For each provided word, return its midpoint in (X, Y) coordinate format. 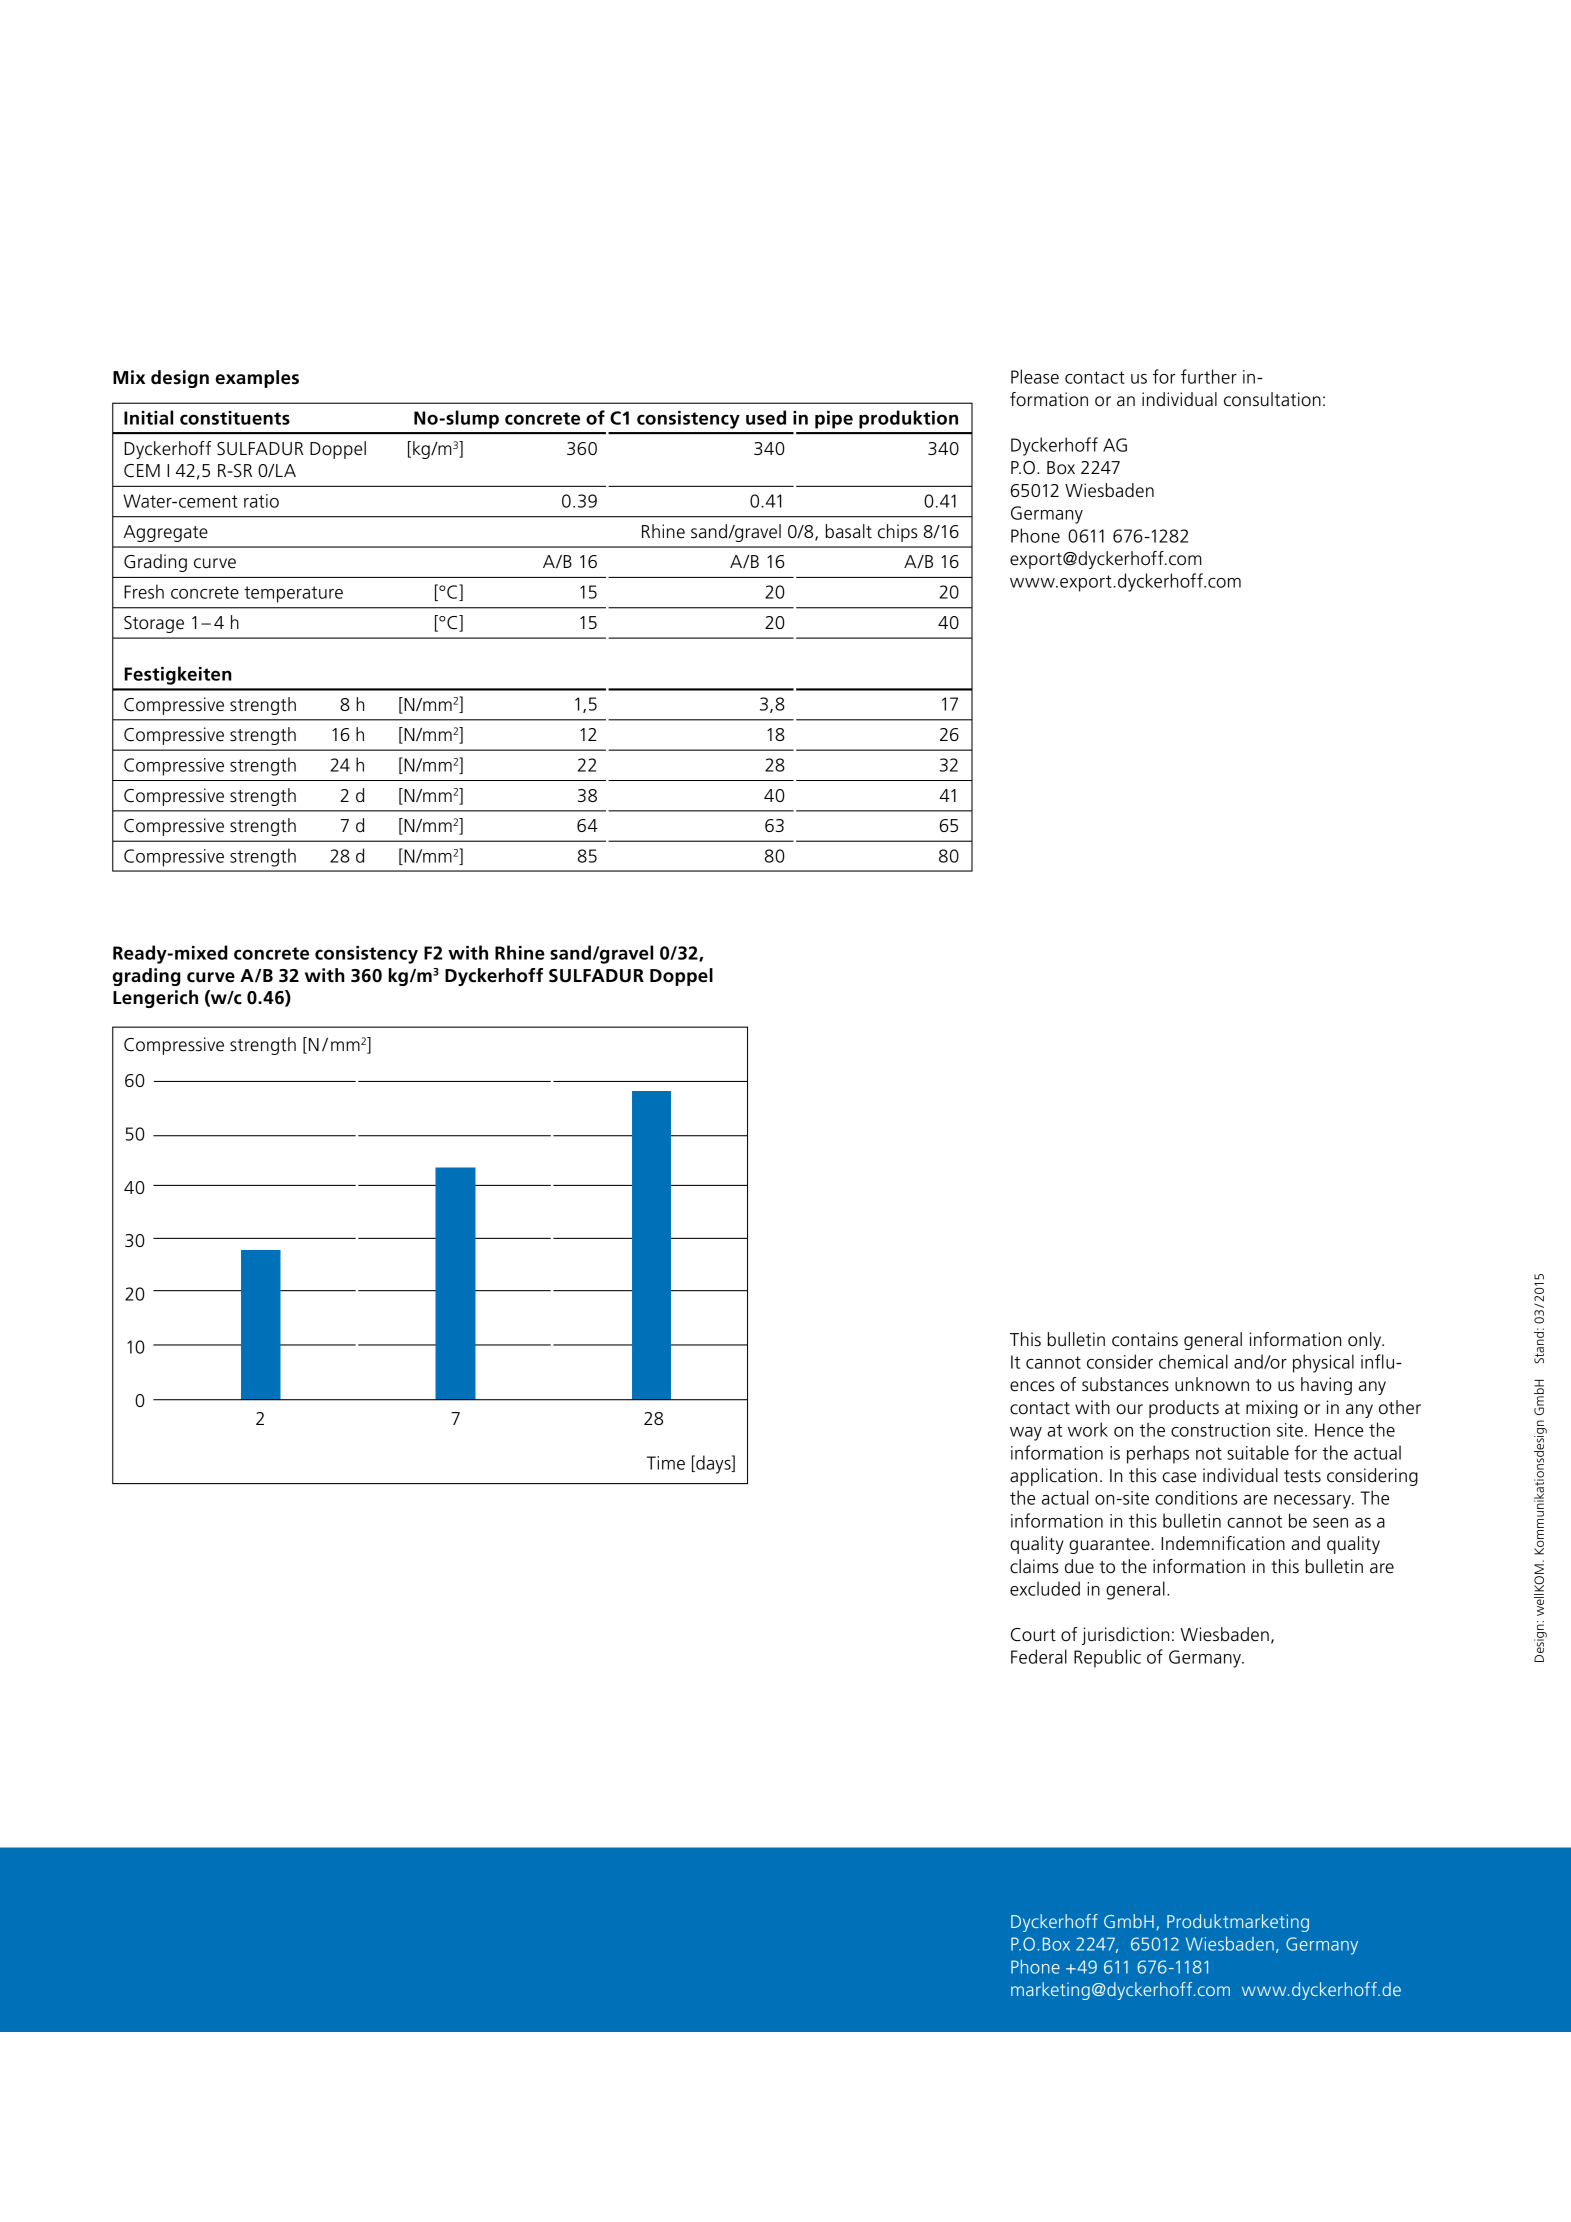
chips (898, 533)
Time (666, 1463)
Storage (154, 624)
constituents (235, 418)
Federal (1039, 1656)
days (713, 1464)
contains (1145, 1339)
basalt (849, 531)
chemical (1193, 1361)
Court (1033, 1635)
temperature (293, 594)
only (1366, 1341)
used (766, 417)
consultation (1272, 399)
